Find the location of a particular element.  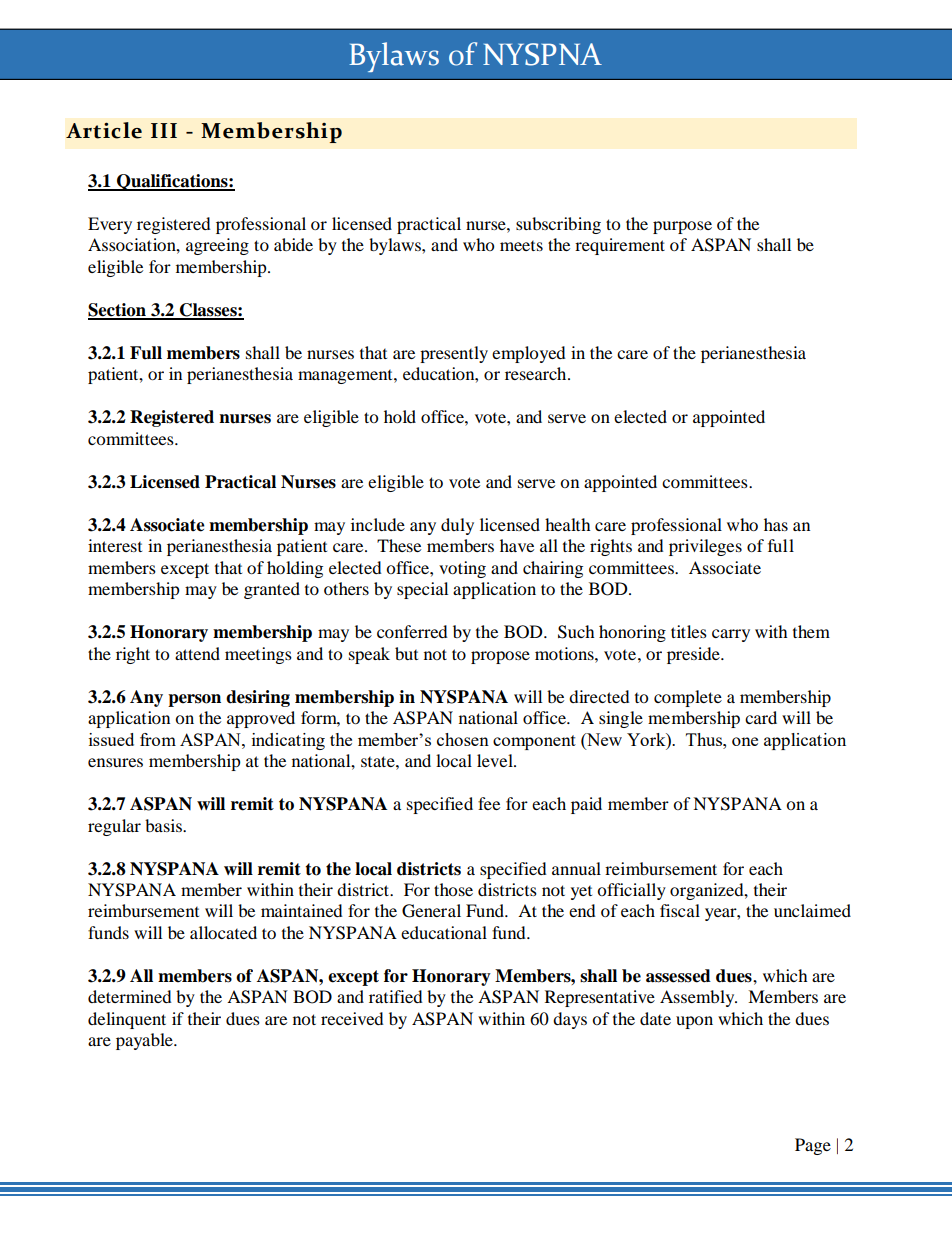

III is located at coordinates (164, 130).
